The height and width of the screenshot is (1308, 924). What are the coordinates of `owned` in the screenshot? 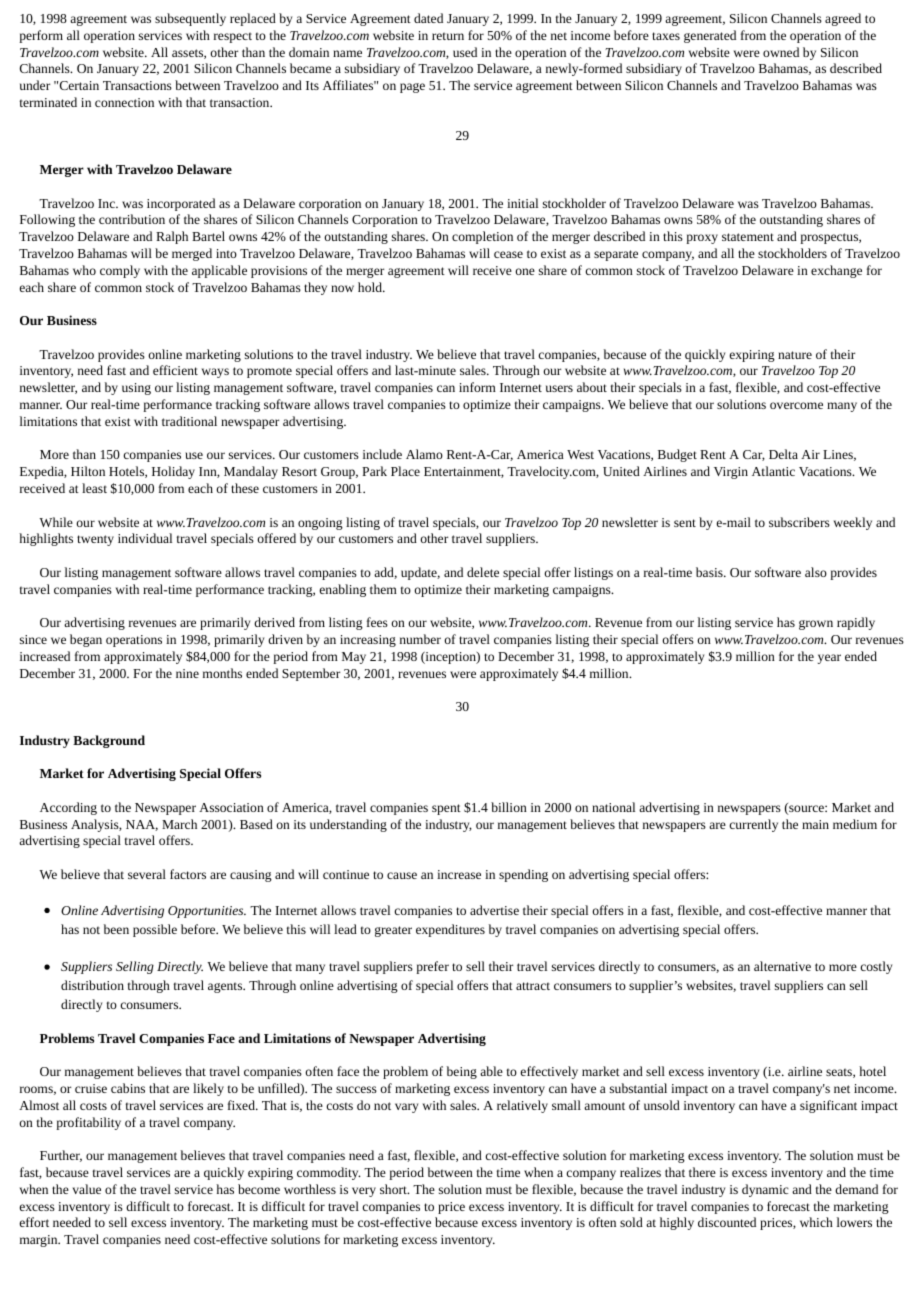 It's located at (781, 52).
